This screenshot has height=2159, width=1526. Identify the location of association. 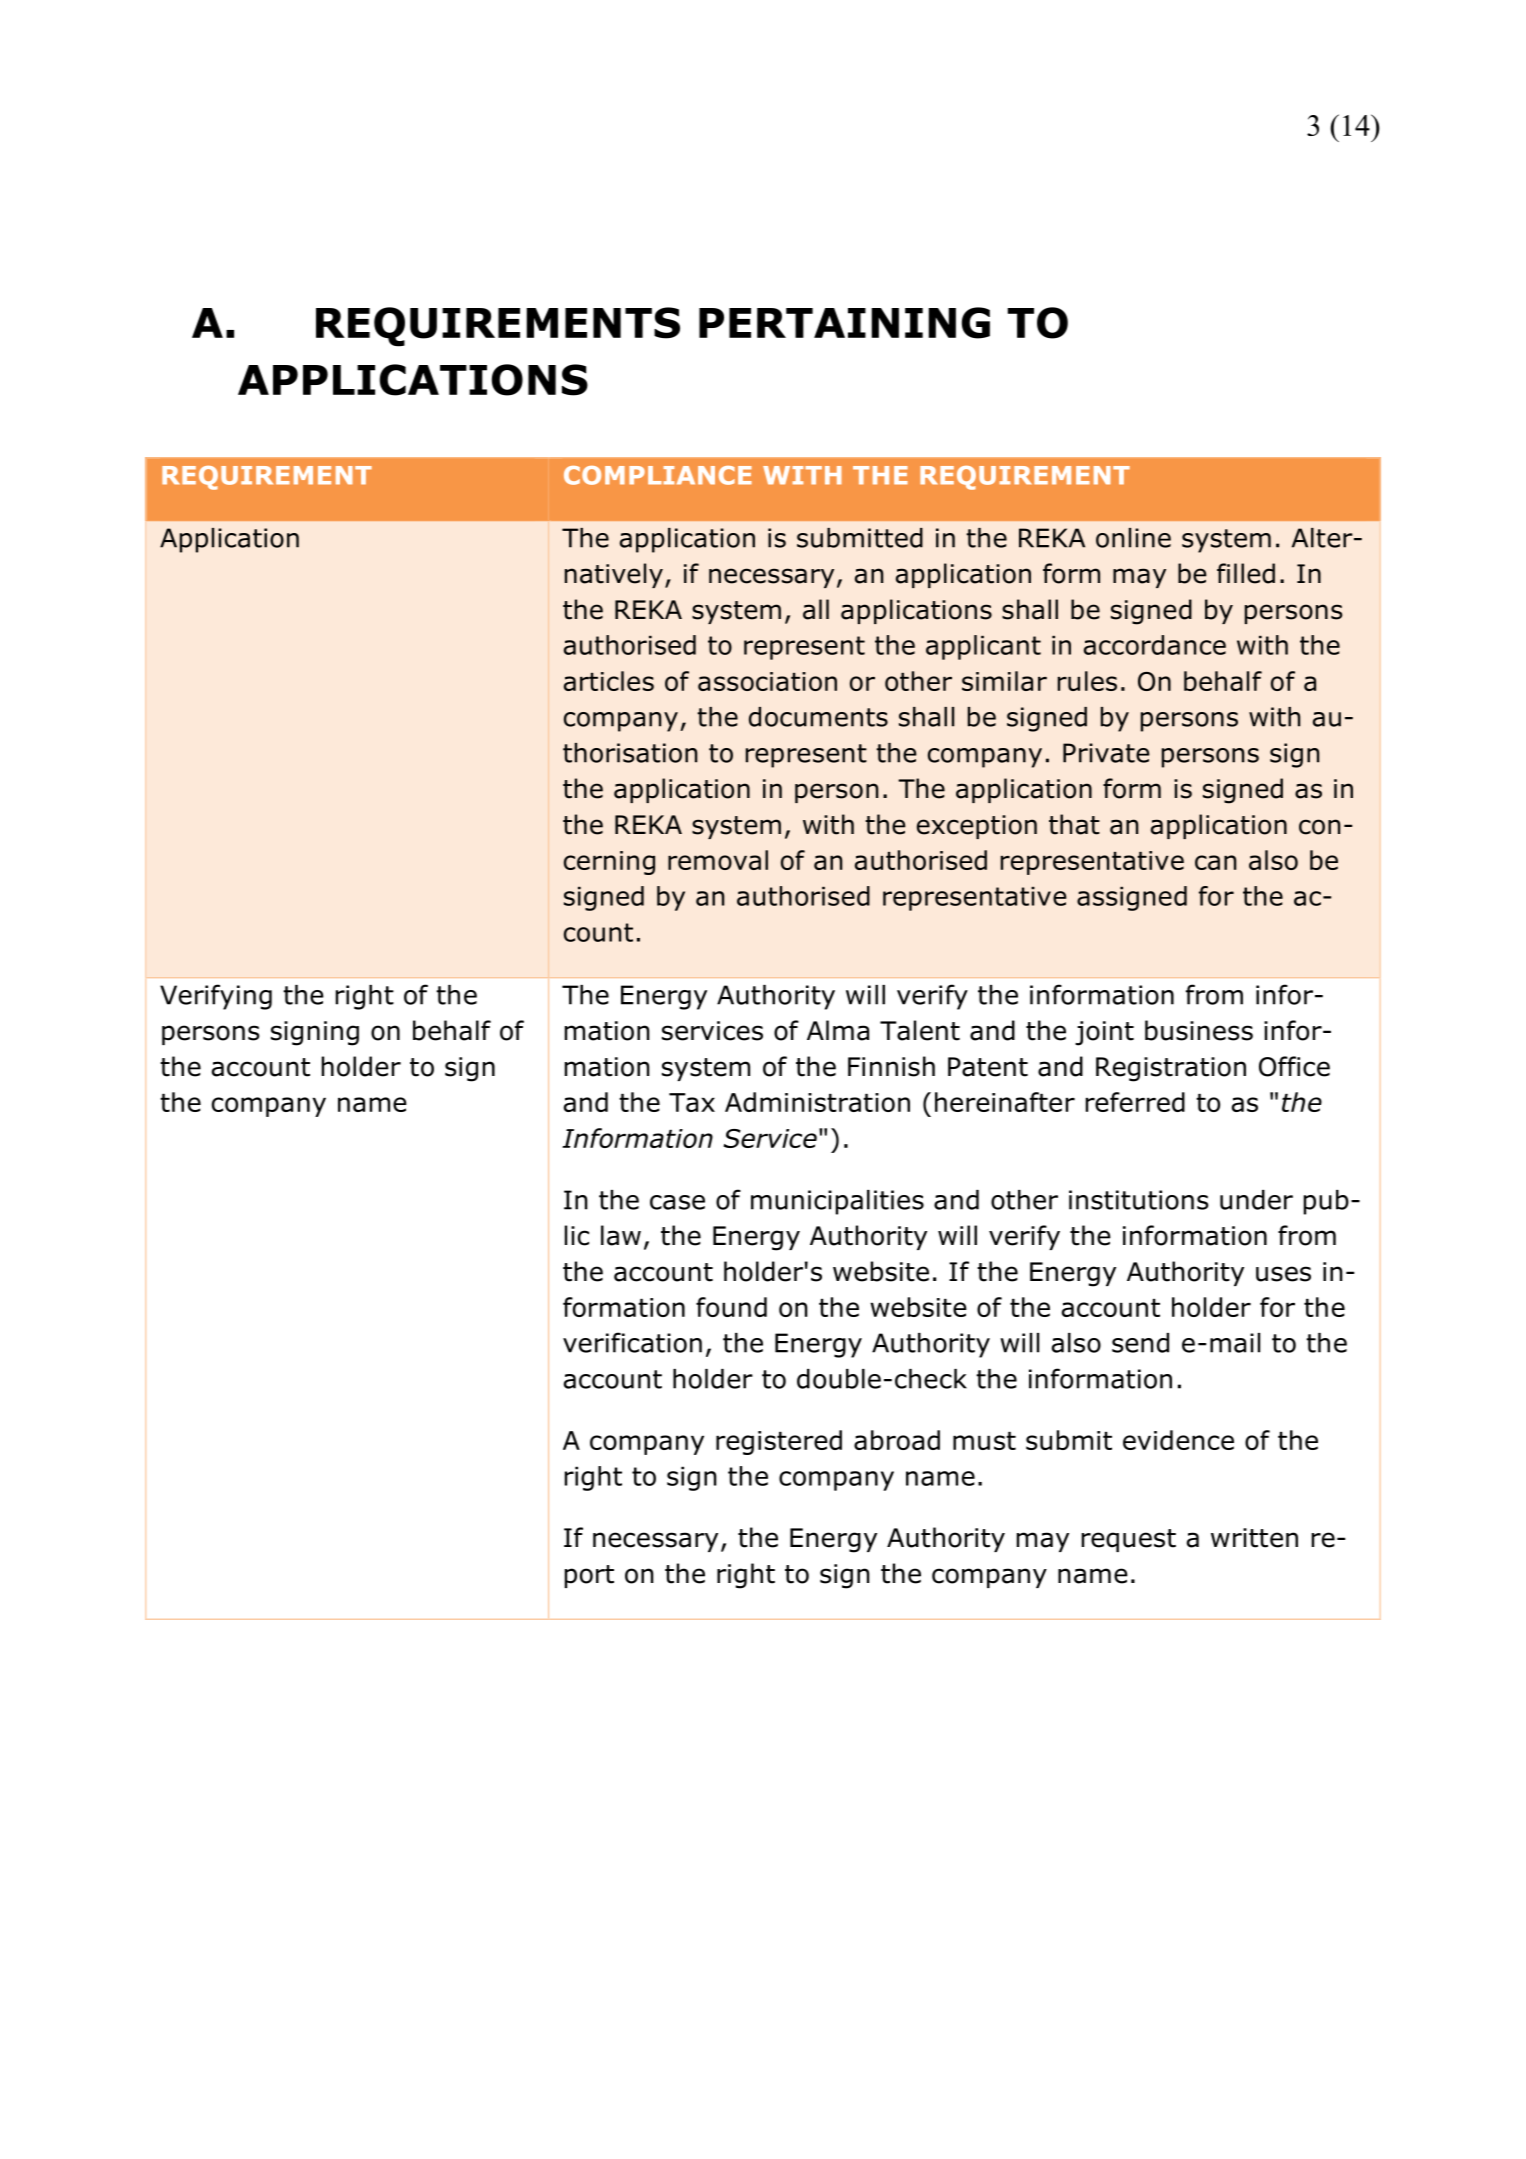
(767, 681).
